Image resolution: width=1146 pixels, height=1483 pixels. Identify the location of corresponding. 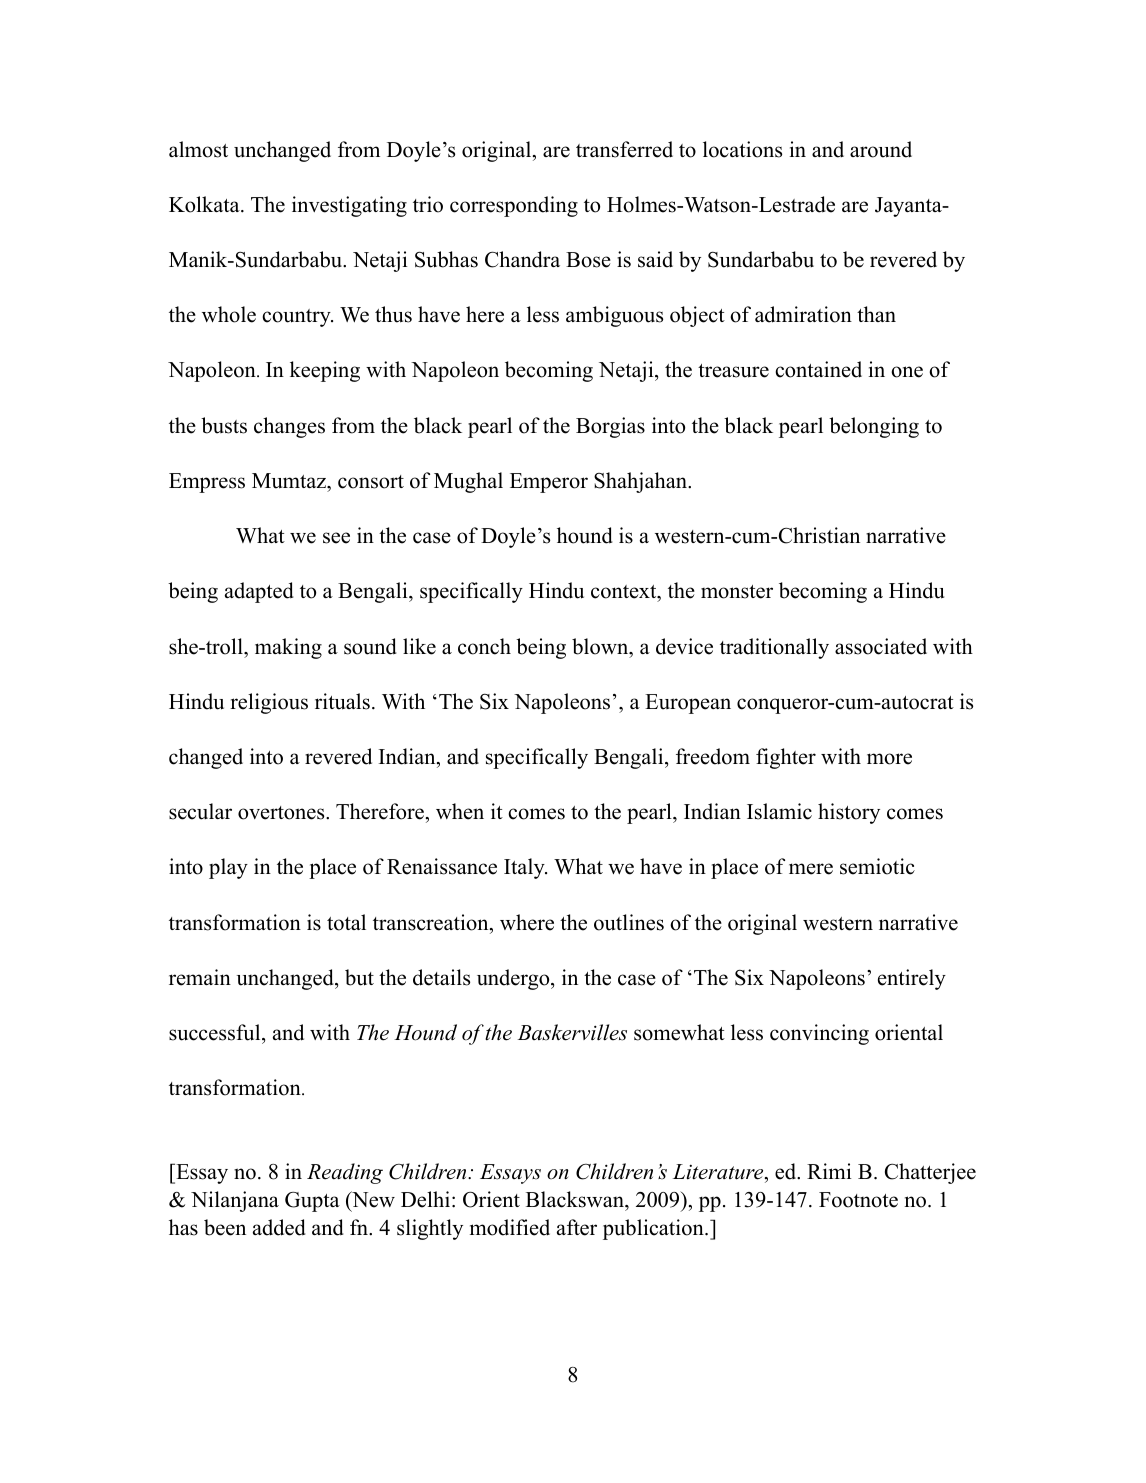
(514, 206).
